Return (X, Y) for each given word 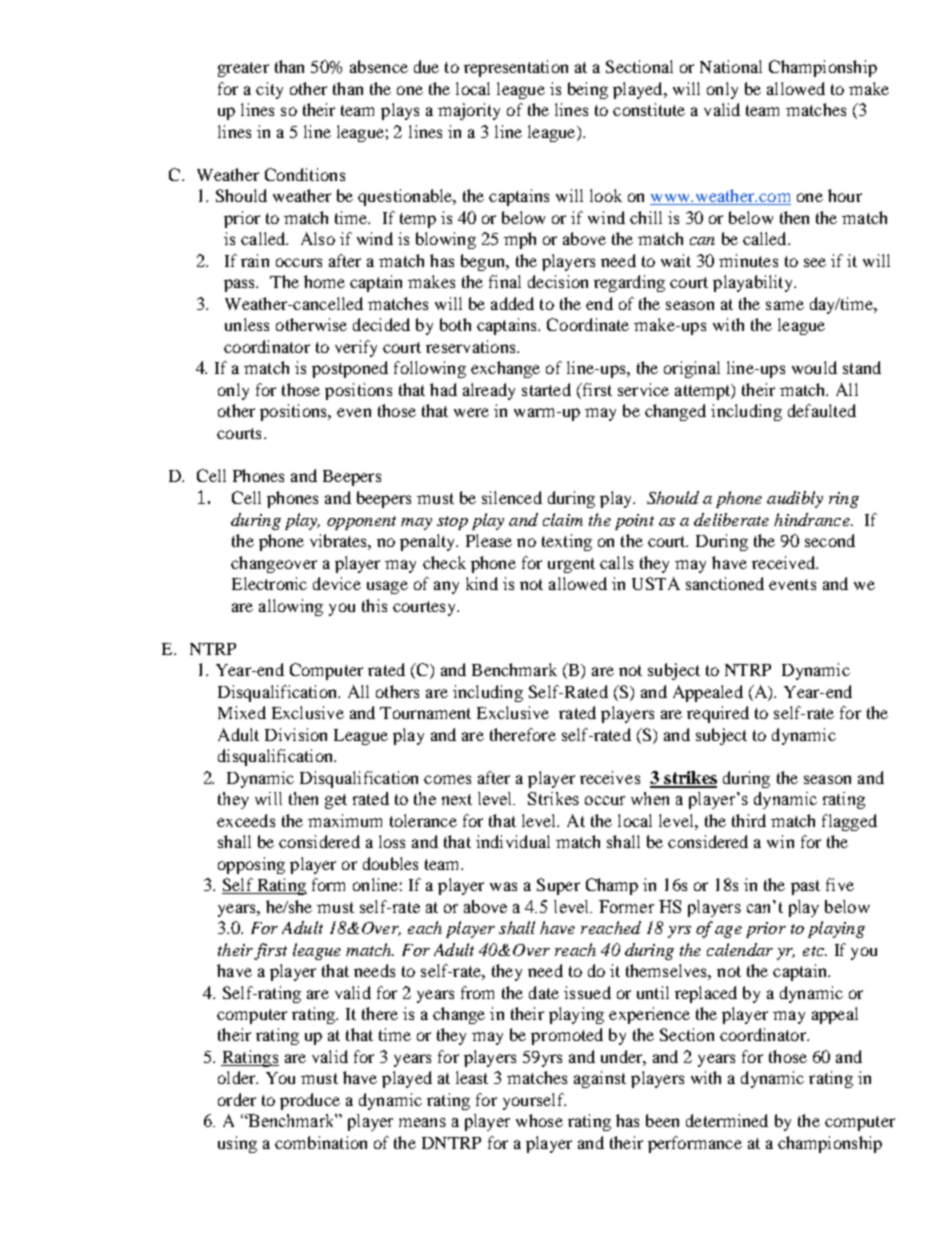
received (785, 562)
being (588, 90)
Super (558, 886)
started (546, 389)
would (814, 367)
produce (310, 1101)
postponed (350, 369)
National (731, 66)
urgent (571, 565)
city (269, 90)
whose (539, 1120)
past (805, 887)
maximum (345, 820)
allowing (291, 607)
